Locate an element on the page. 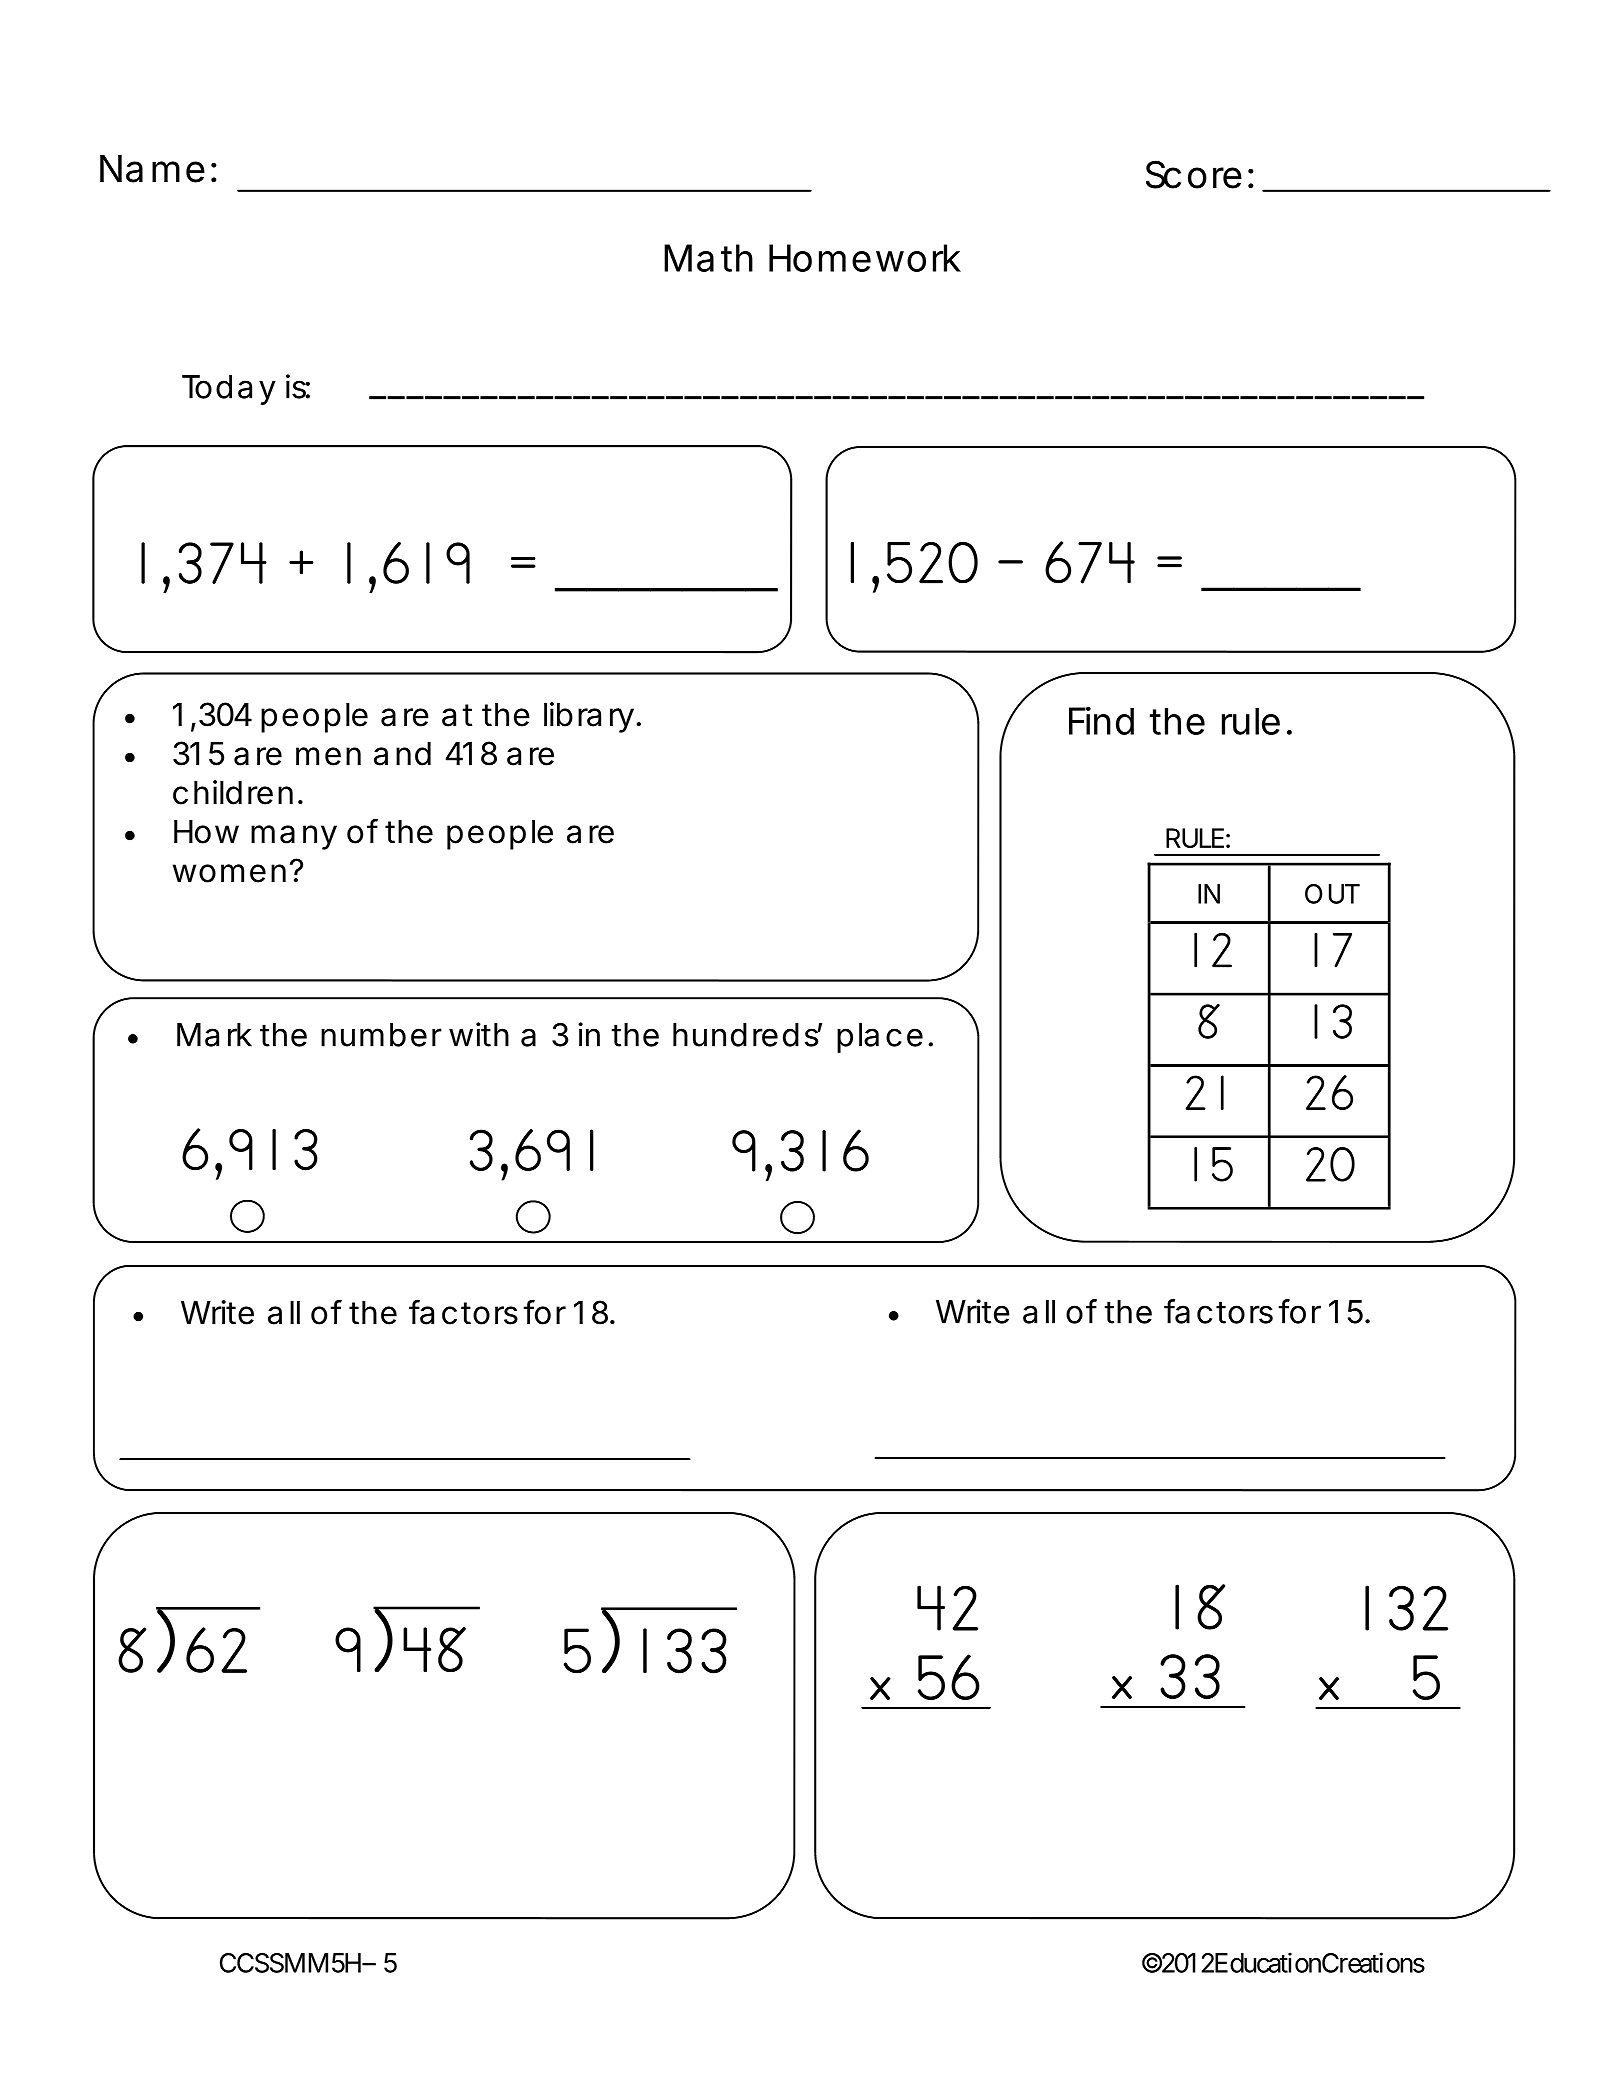  Score is located at coordinates (1194, 174).
